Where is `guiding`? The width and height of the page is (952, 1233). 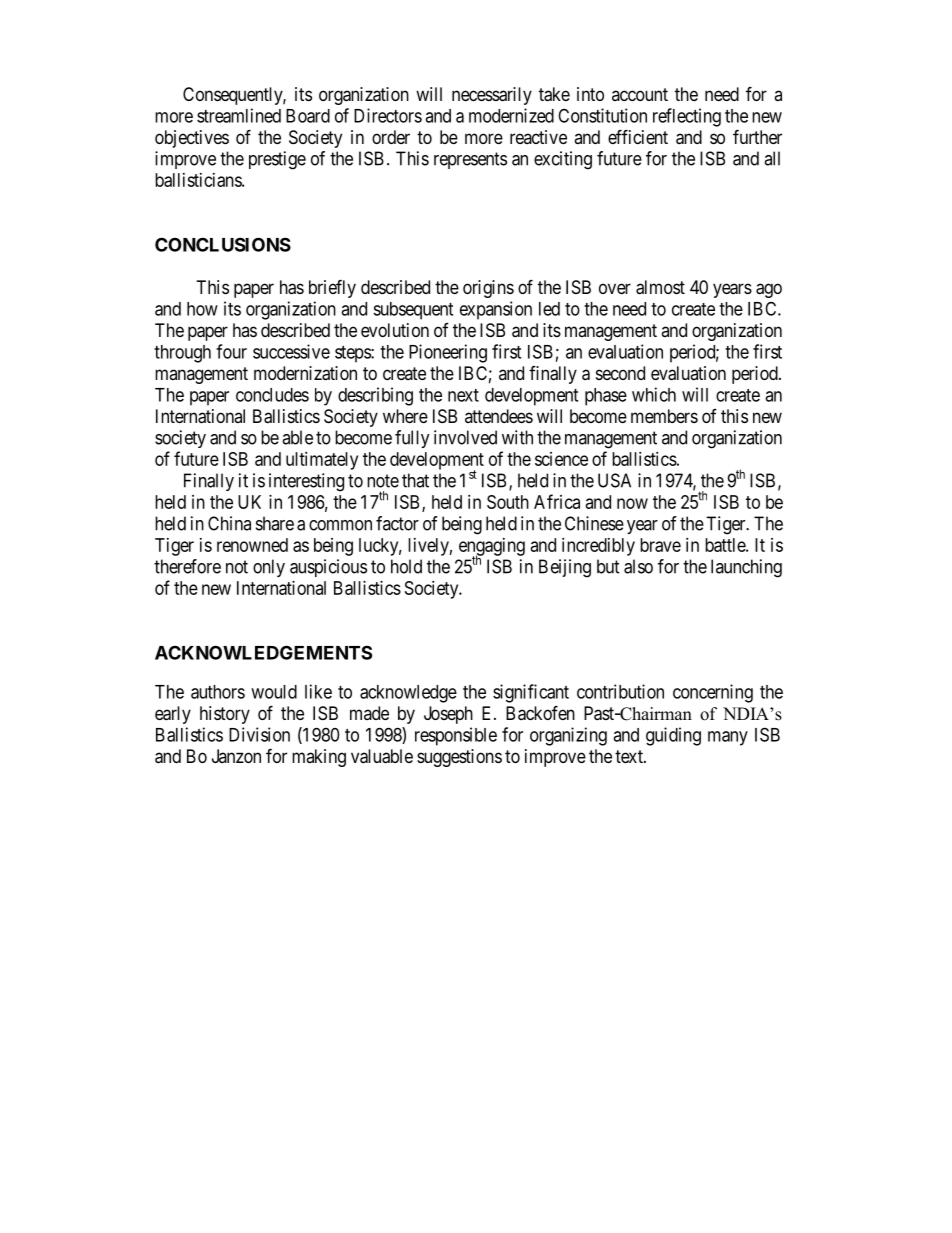
guiding is located at coordinates (673, 736).
